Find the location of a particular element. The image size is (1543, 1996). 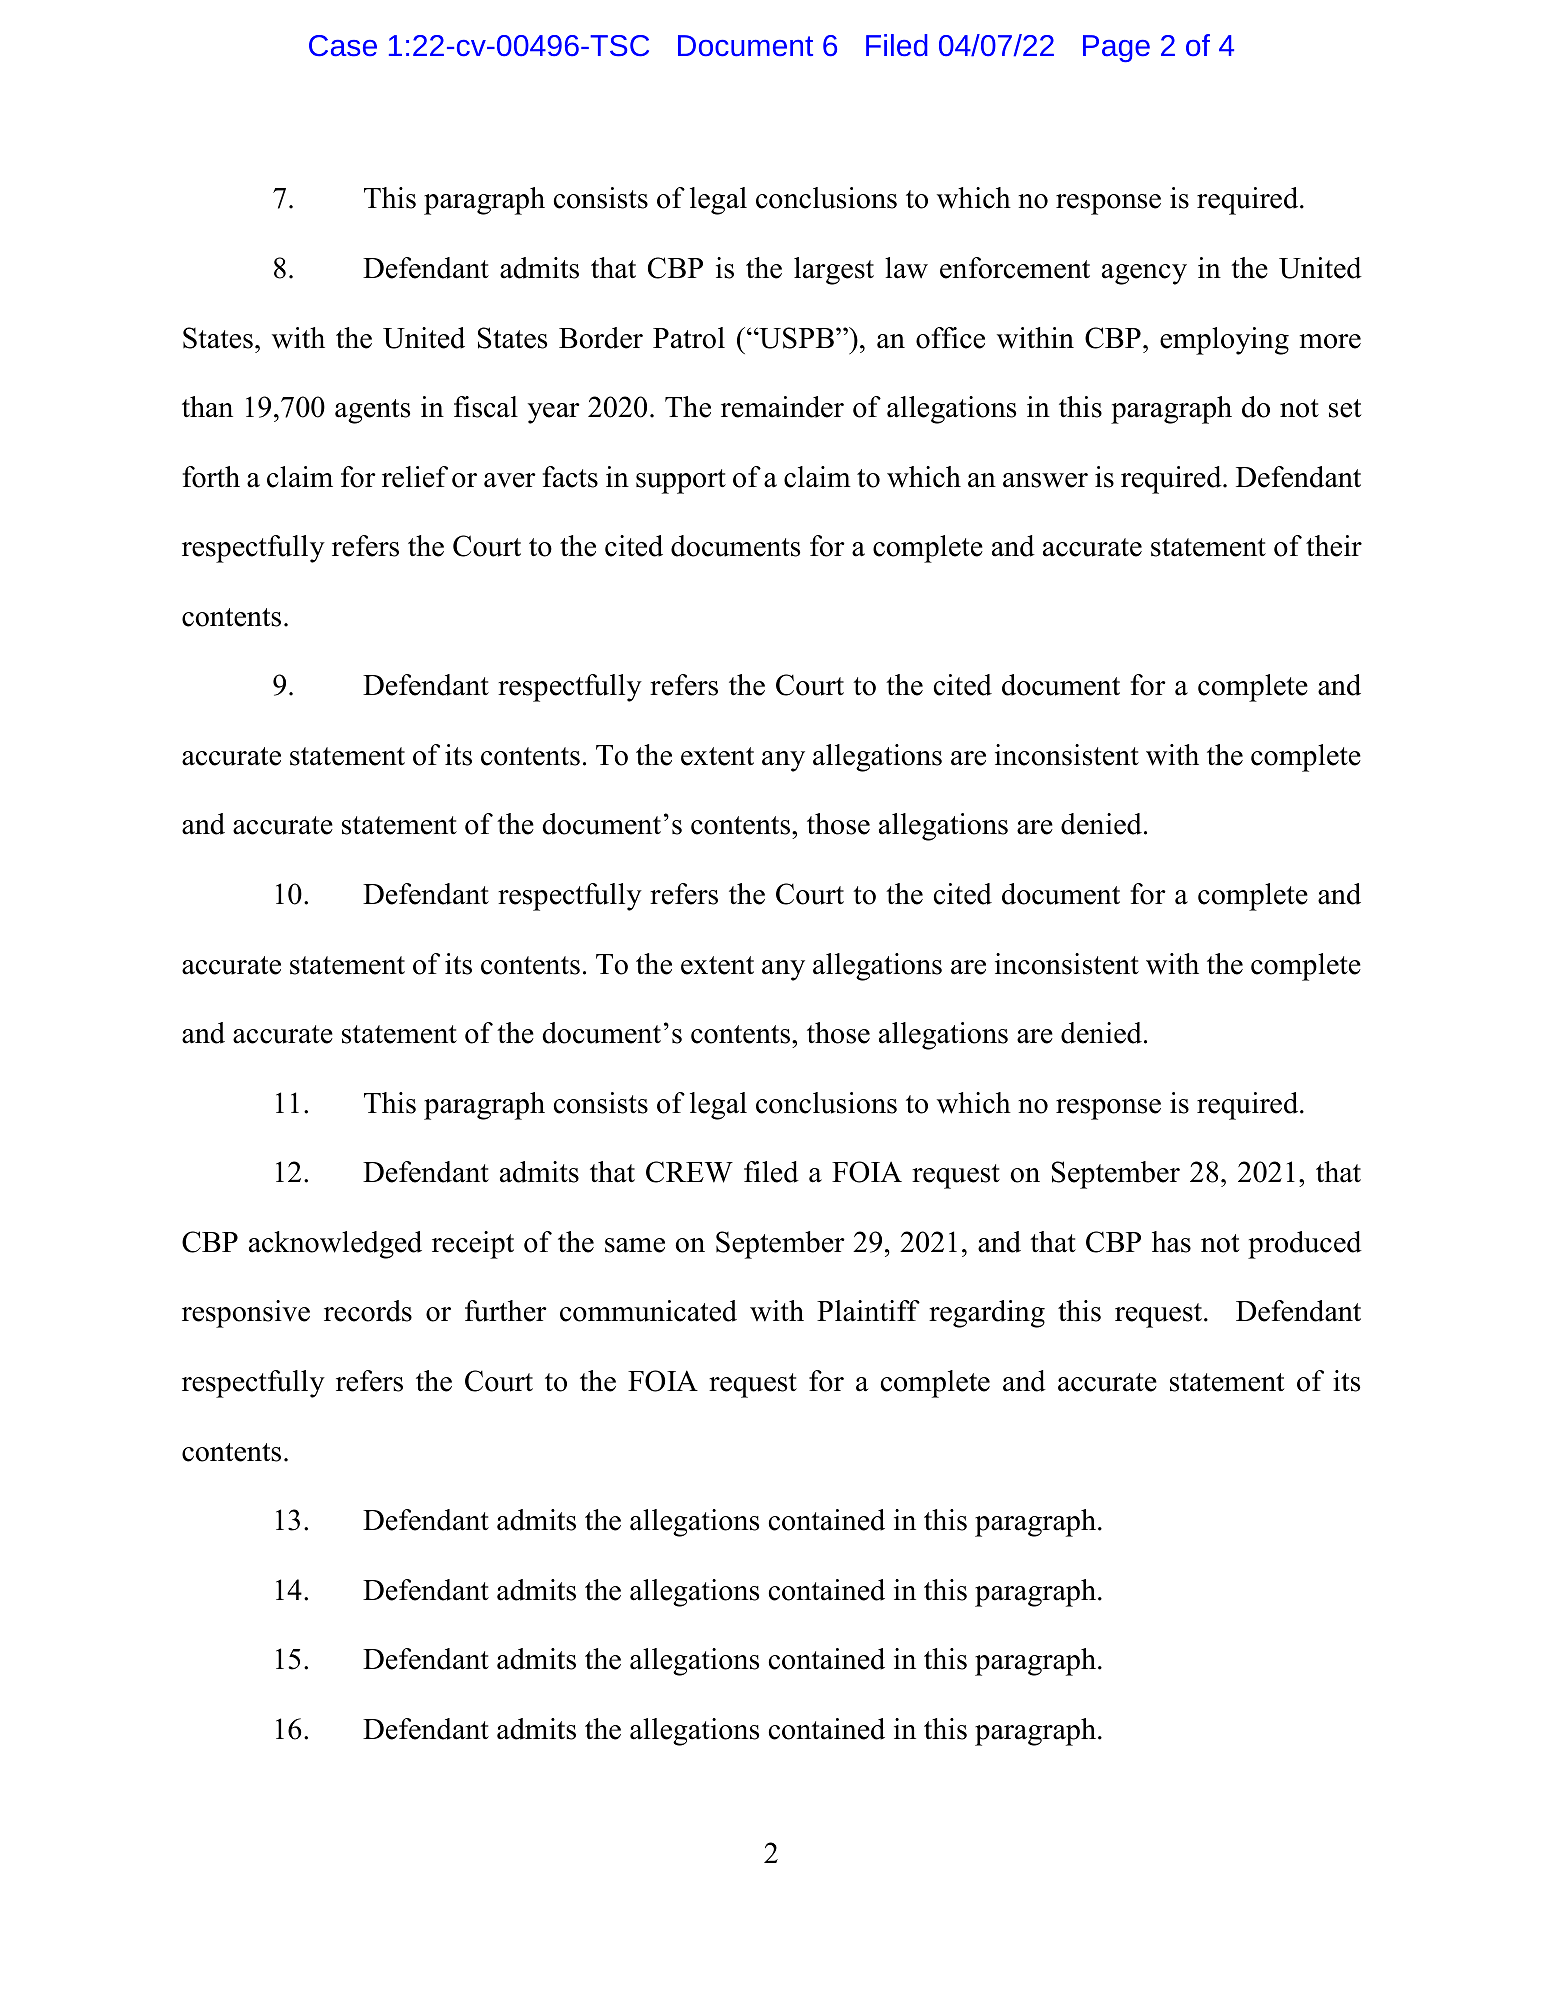

Page is located at coordinates (1116, 48).
